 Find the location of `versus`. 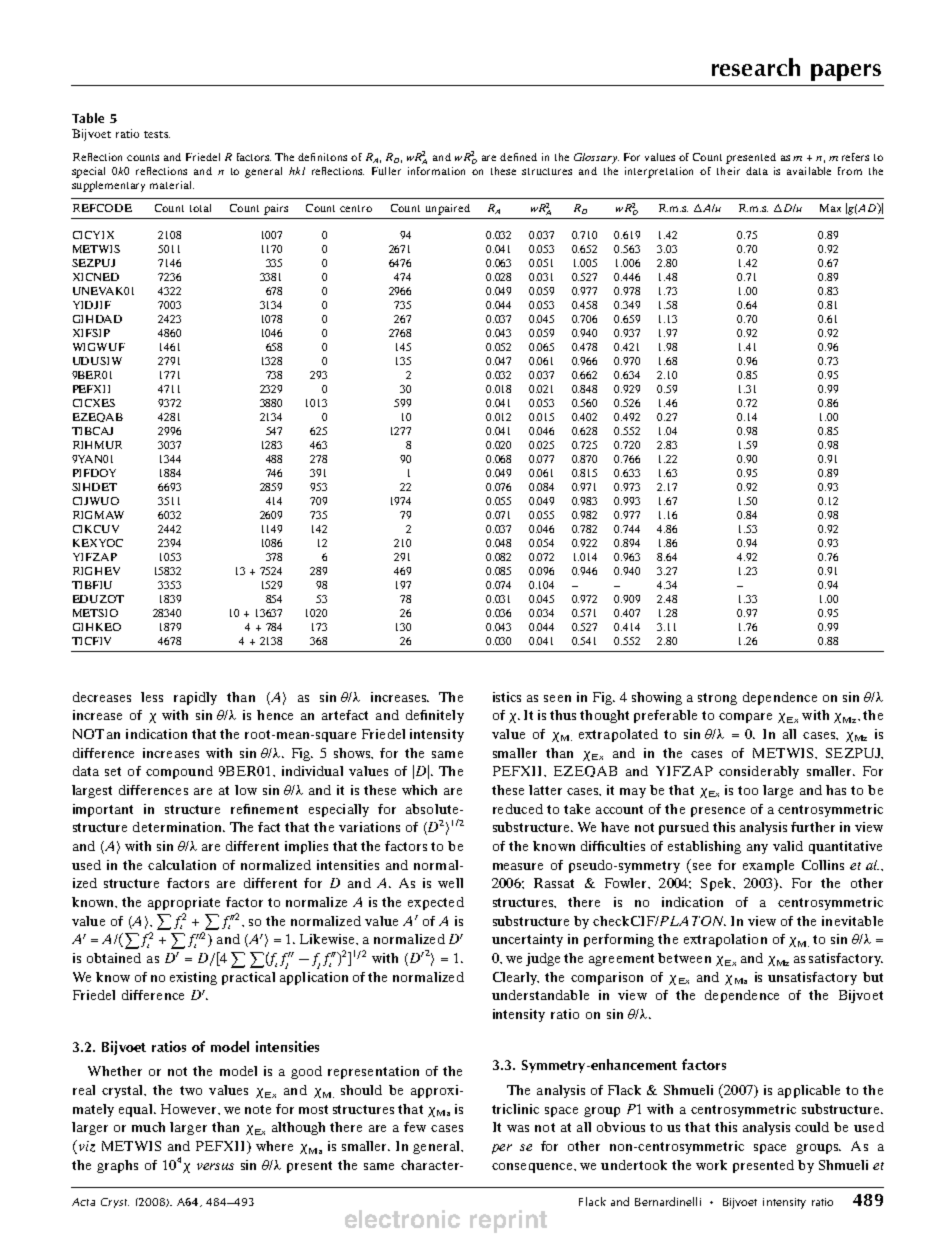

versus is located at coordinates (215, 1166).
